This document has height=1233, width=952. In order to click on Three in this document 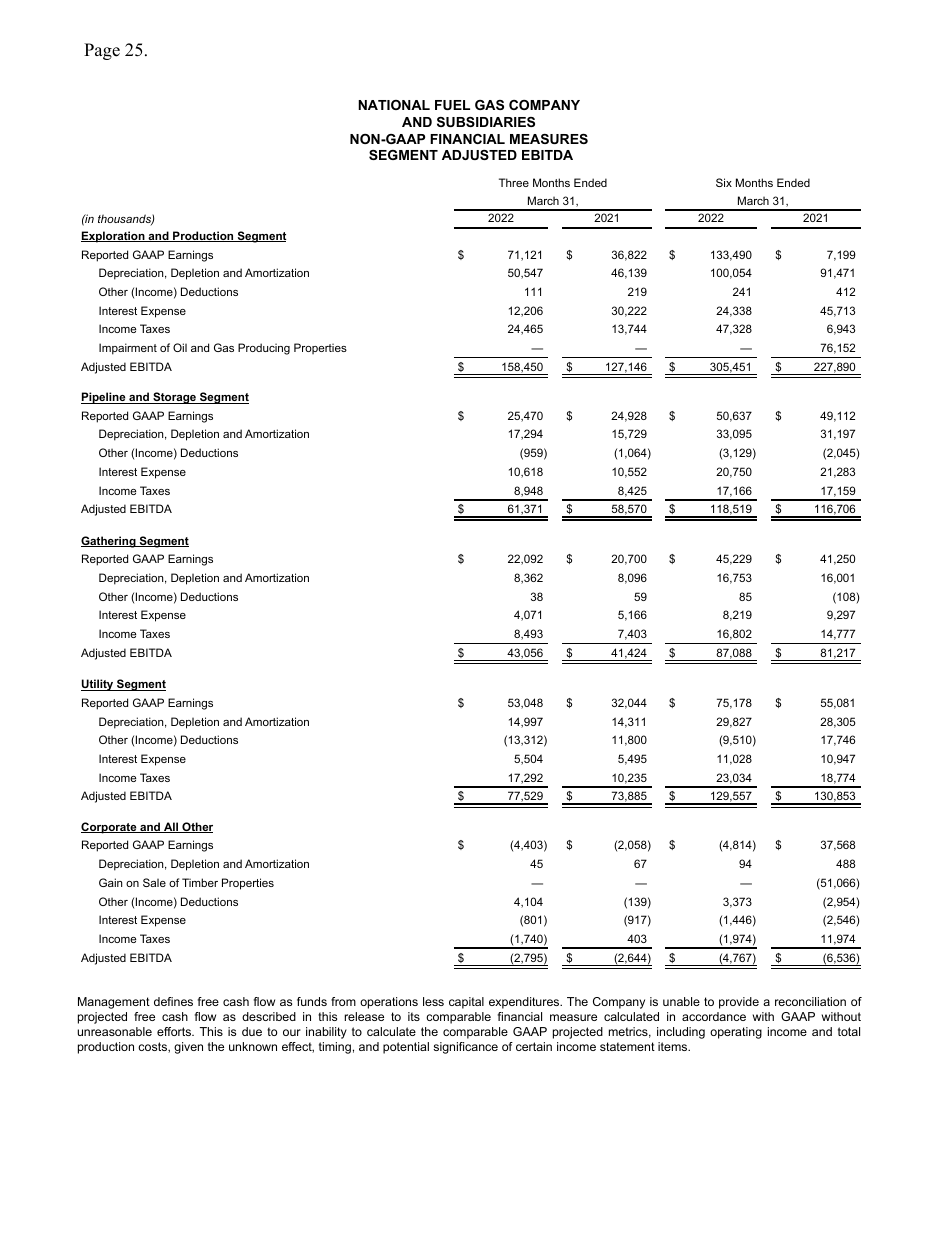, I will do `click(514, 182)`.
